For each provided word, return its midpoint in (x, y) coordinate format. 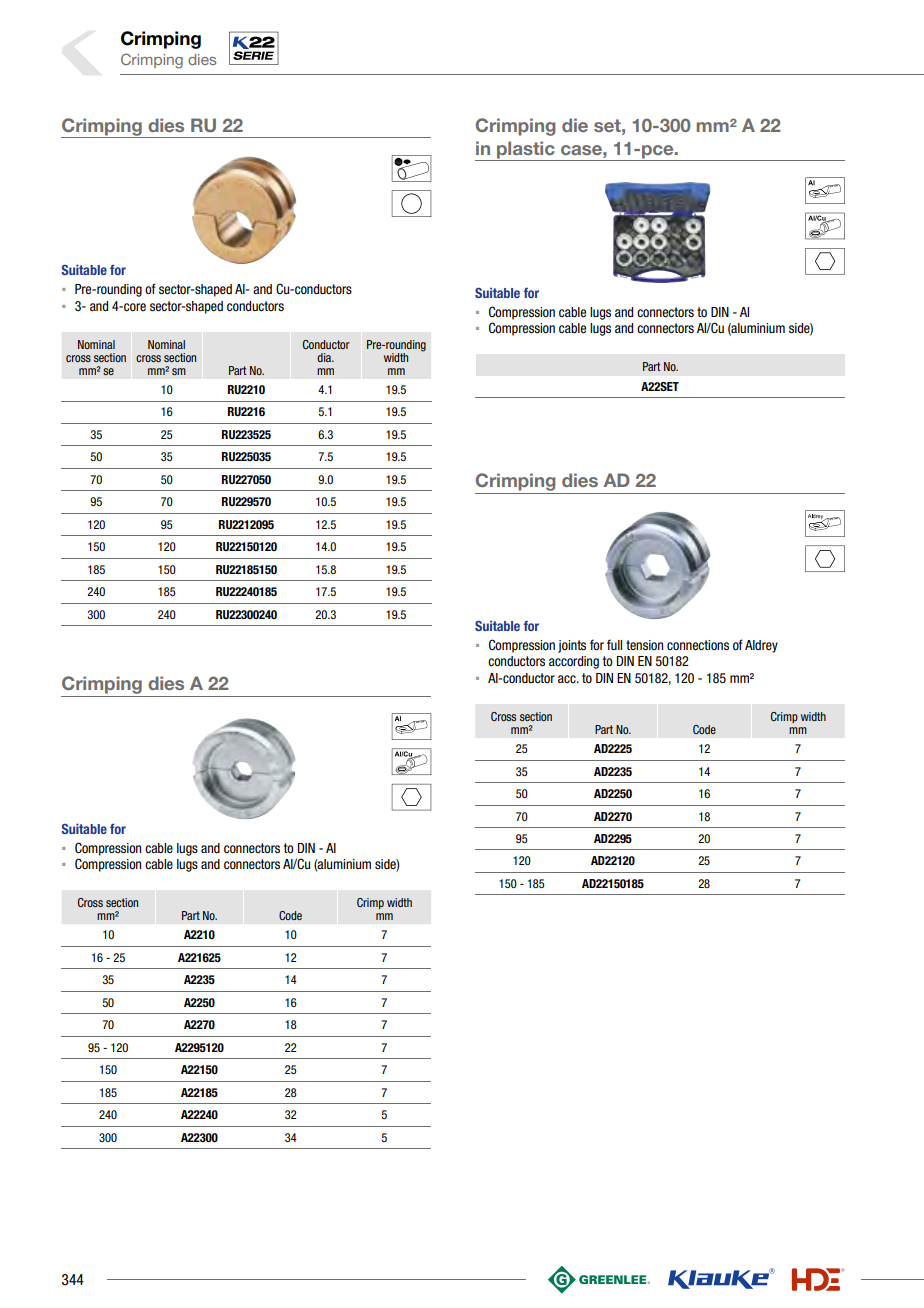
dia (325, 357)
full (614, 644)
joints (572, 646)
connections (698, 645)
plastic (526, 150)
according (574, 662)
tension (644, 645)
